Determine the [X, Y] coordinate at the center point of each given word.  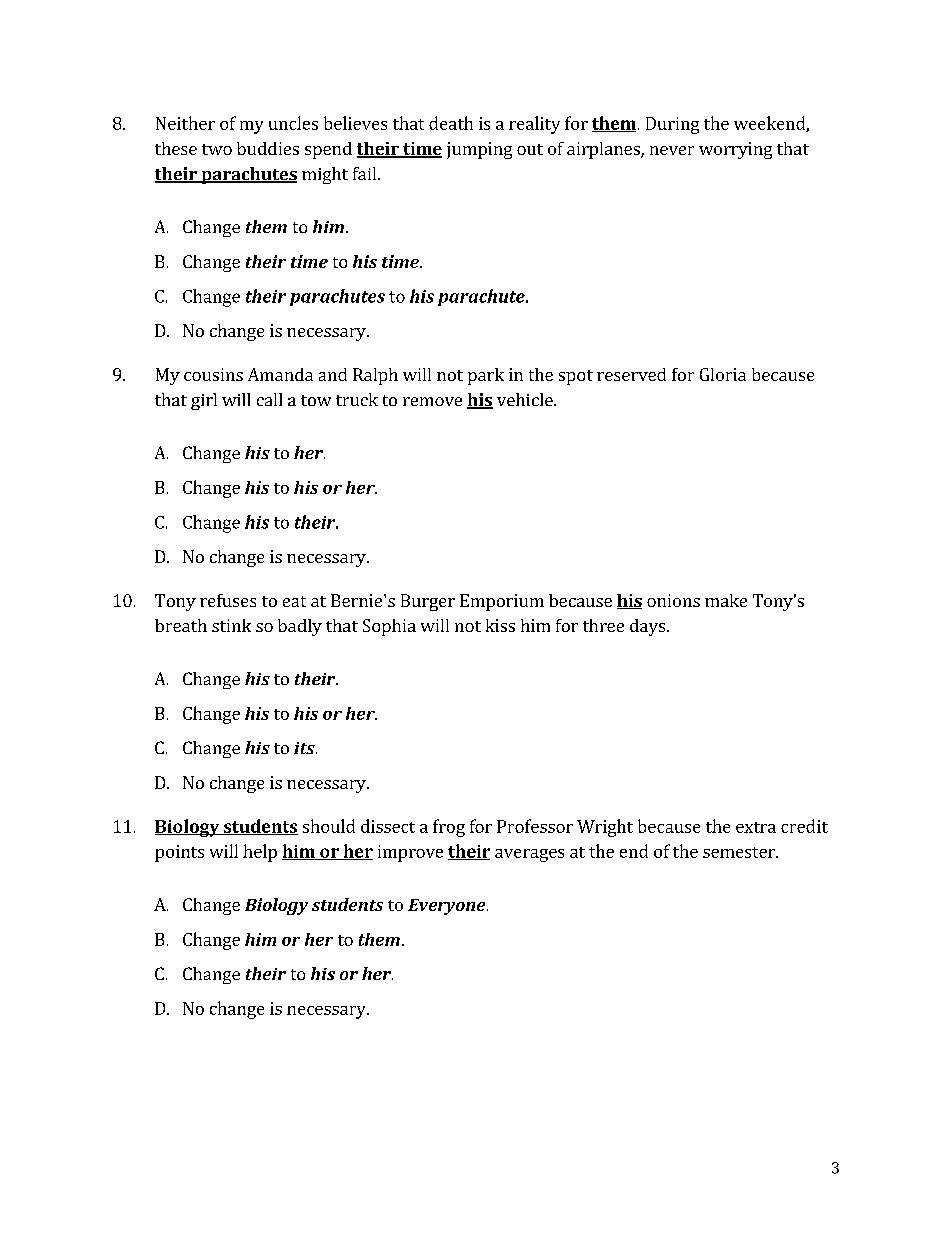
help [260, 853]
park [486, 376]
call [269, 399]
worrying [735, 150]
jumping [479, 150]
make [726, 600]
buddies [268, 148]
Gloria [723, 374]
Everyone [448, 907]
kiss [500, 625]
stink [231, 625]
